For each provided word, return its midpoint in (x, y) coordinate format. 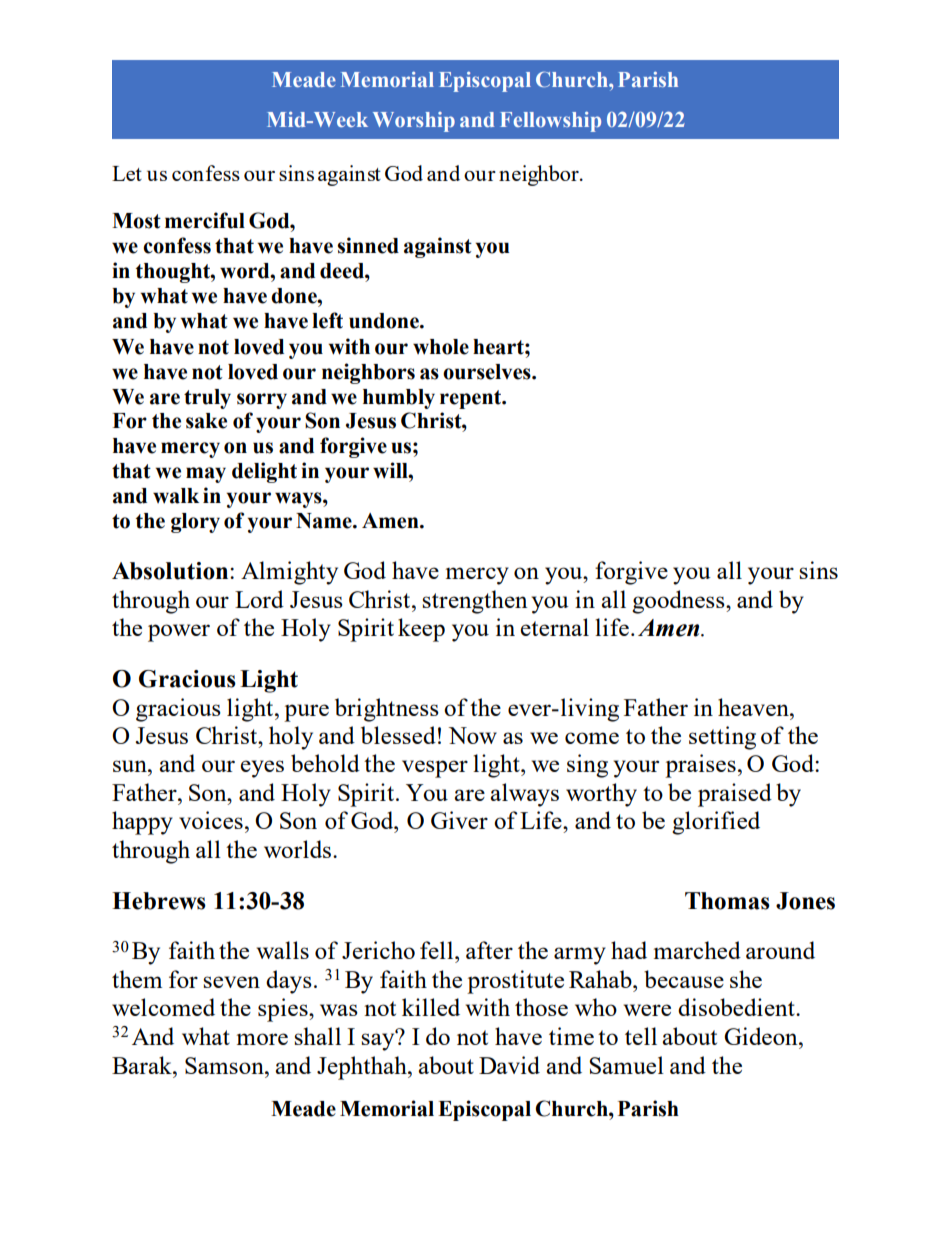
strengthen (474, 602)
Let (127, 173)
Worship (414, 122)
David (509, 1065)
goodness (679, 602)
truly (207, 399)
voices (211, 820)
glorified (716, 823)
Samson (225, 1065)
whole (441, 347)
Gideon (762, 1036)
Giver (459, 820)
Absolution (171, 571)
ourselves (488, 372)
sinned (368, 245)
